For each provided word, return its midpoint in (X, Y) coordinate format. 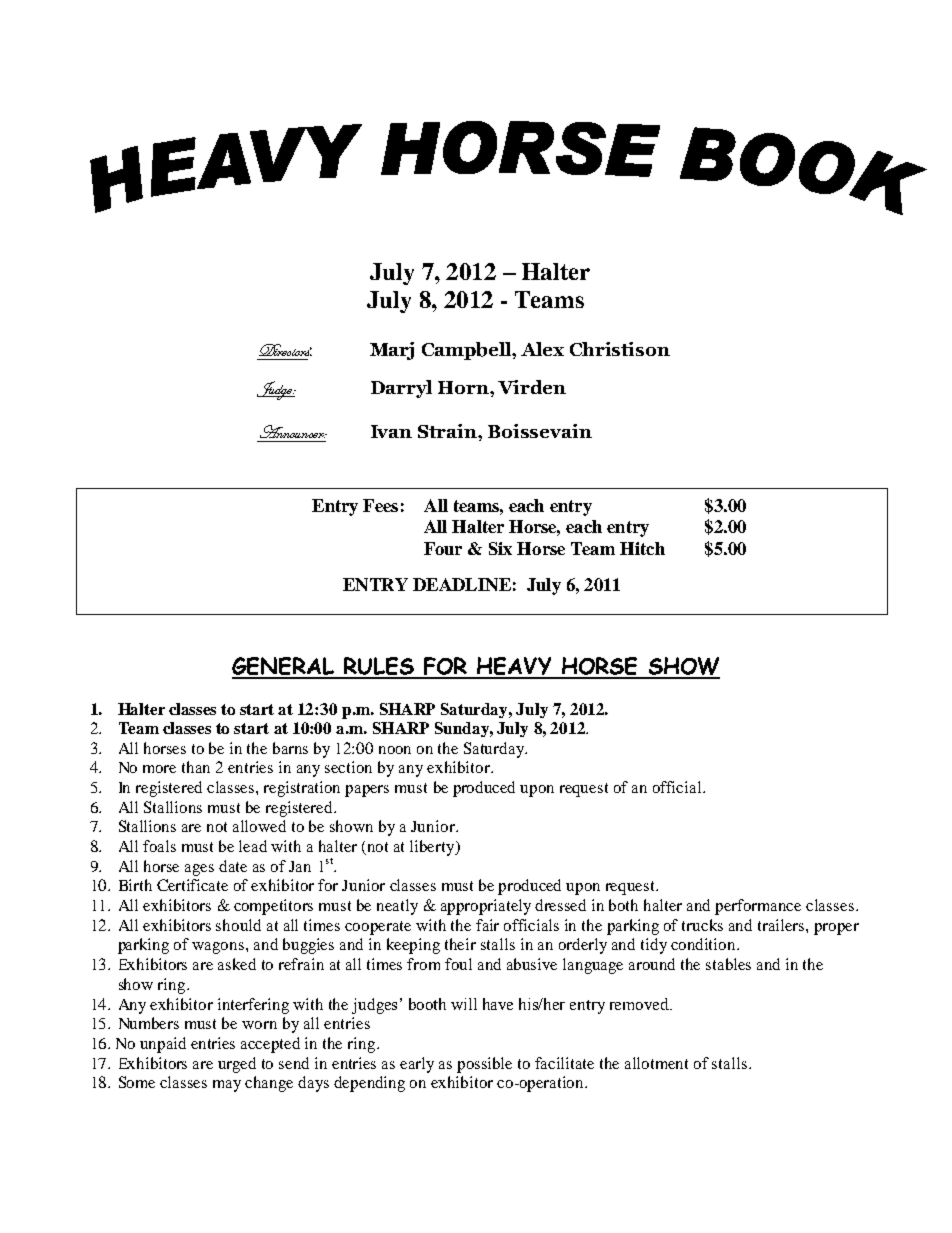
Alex (542, 349)
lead (253, 846)
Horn (464, 387)
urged (237, 1065)
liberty (433, 848)
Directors (285, 350)
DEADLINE (462, 584)
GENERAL (284, 667)
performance (758, 907)
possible (484, 1065)
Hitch (642, 548)
